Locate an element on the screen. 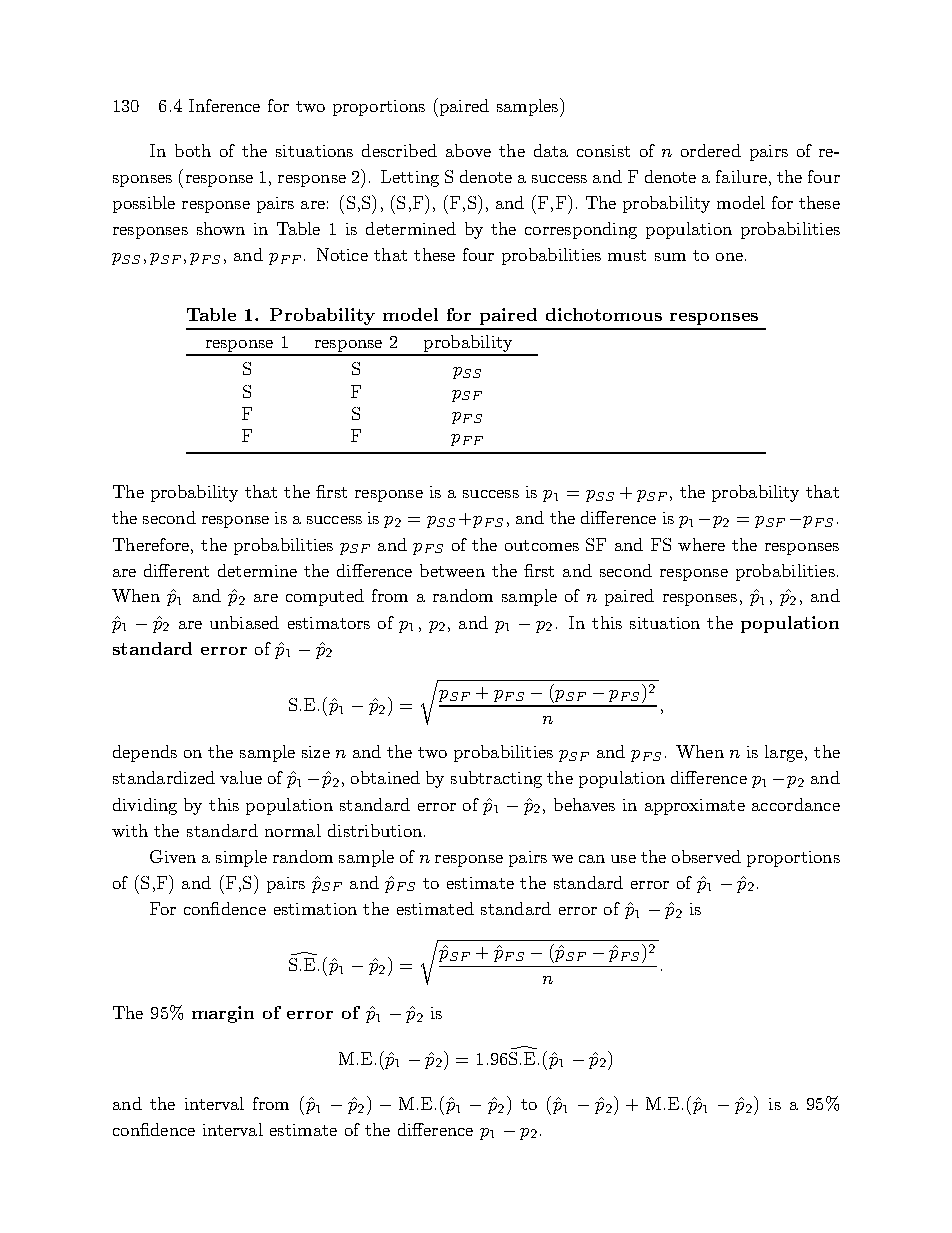  outcomes is located at coordinates (542, 545).
